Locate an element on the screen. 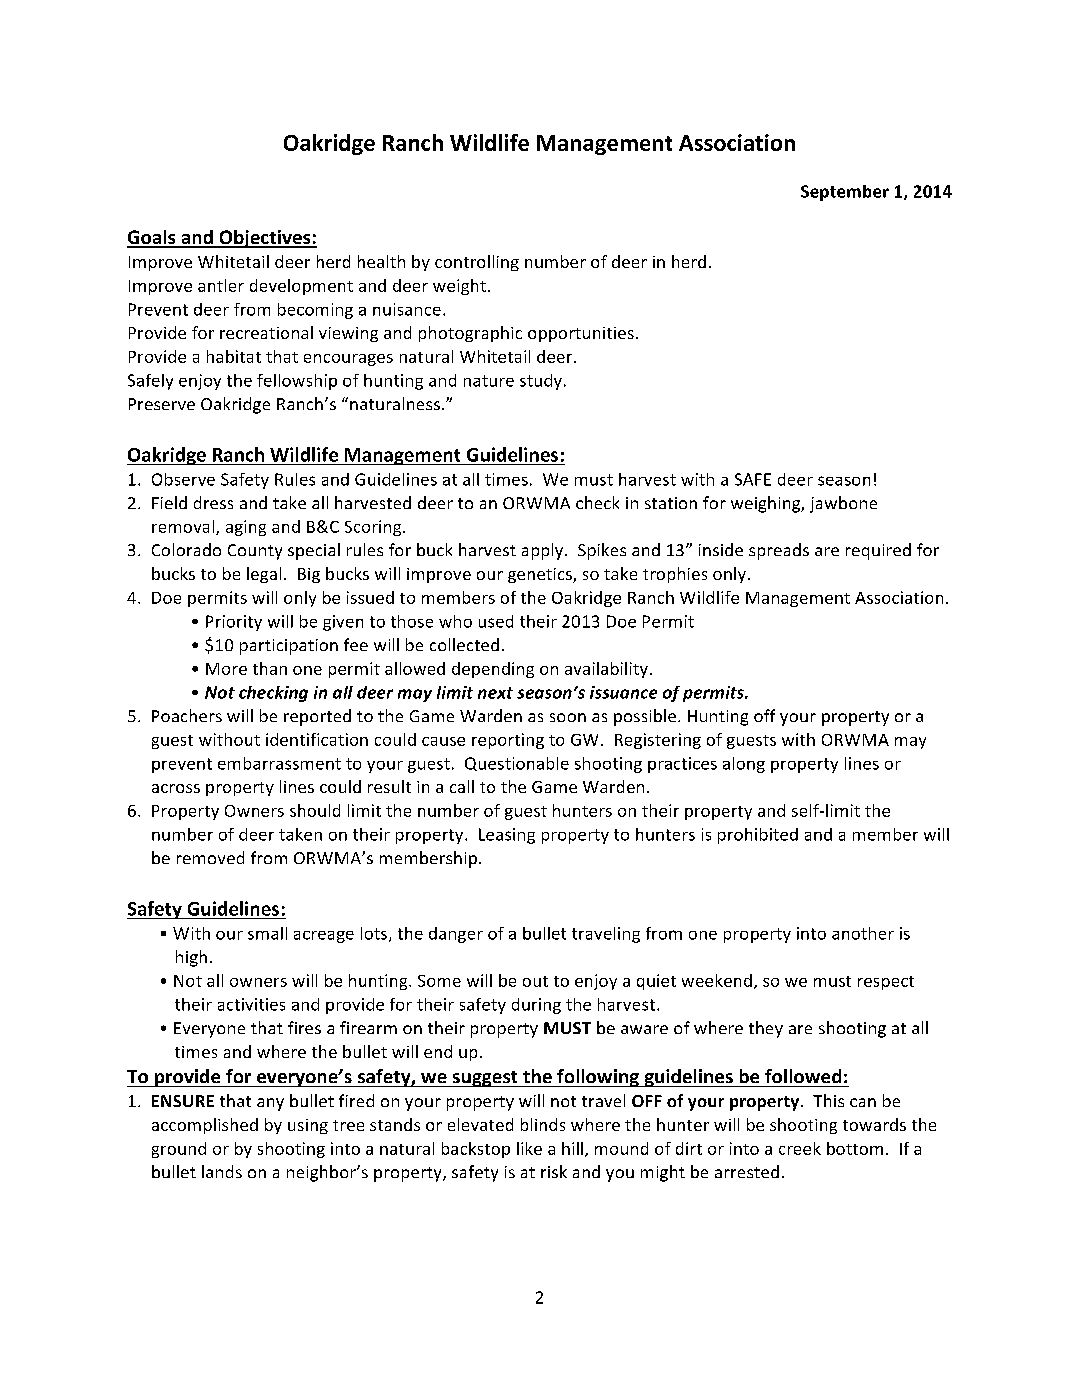 The height and width of the screenshot is (1396, 1079). More is located at coordinates (226, 669).
